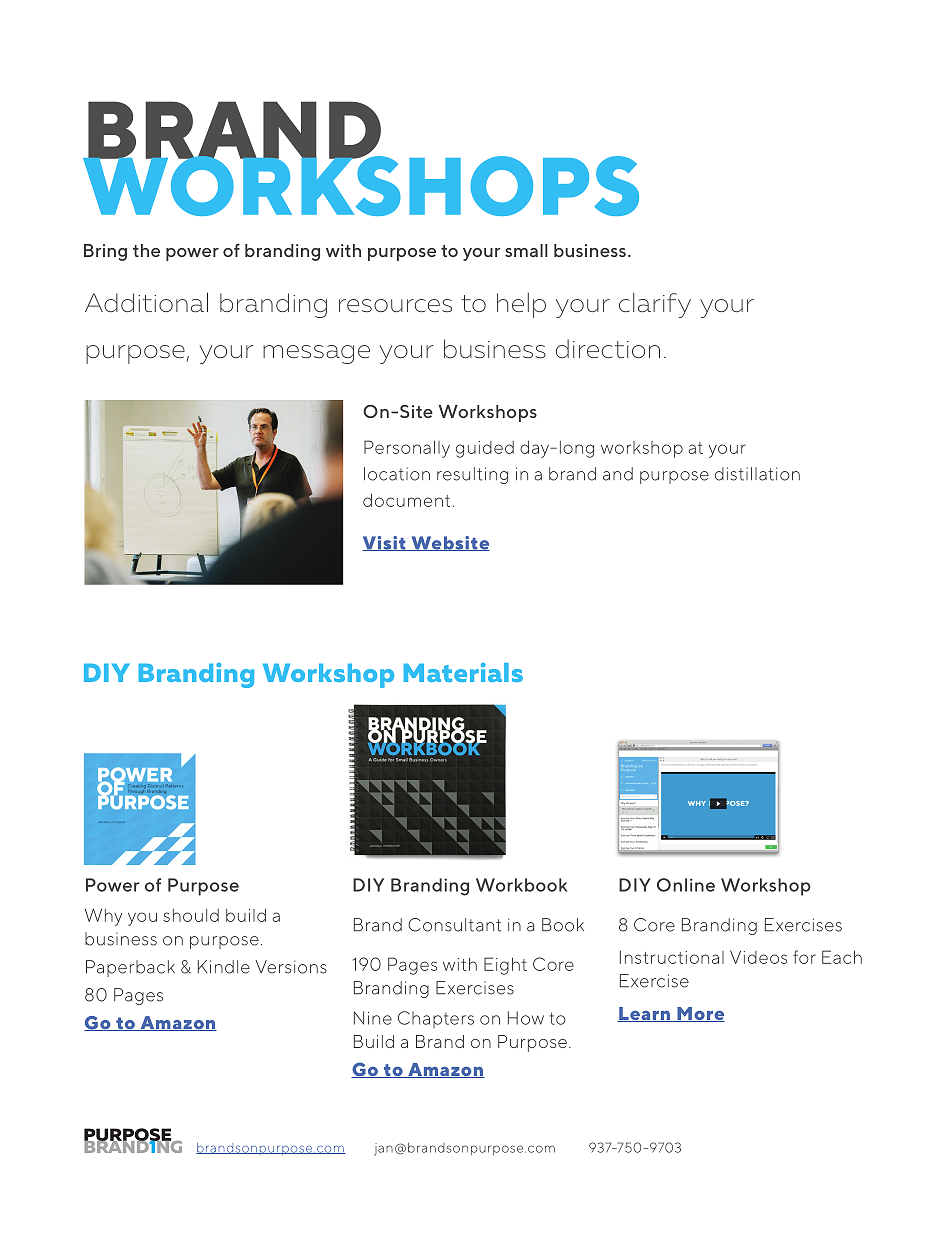 The width and height of the screenshot is (952, 1233). Describe the element at coordinates (485, 449) in the screenshot. I see `guided` at that location.
